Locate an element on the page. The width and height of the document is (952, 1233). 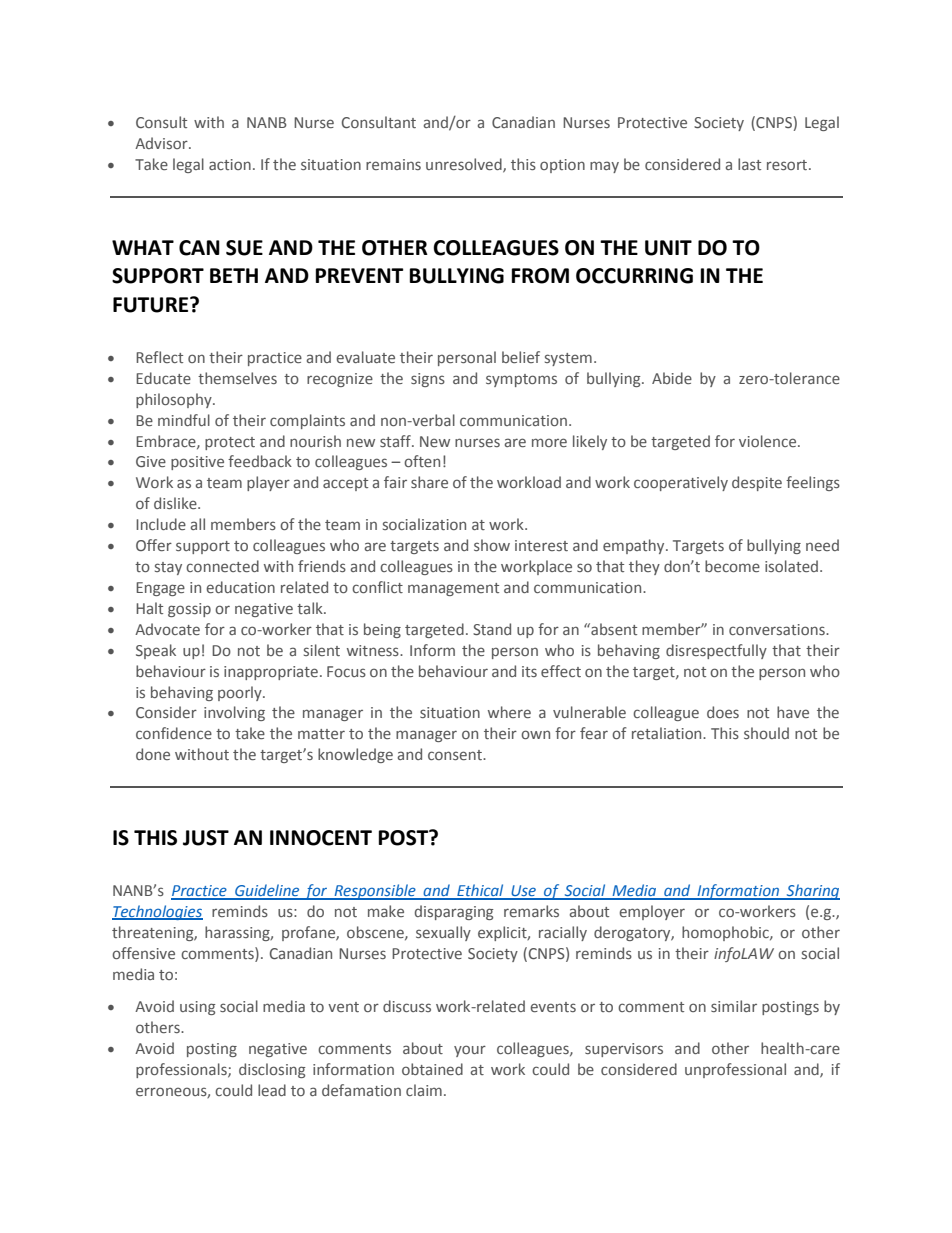
action is located at coordinates (230, 164).
